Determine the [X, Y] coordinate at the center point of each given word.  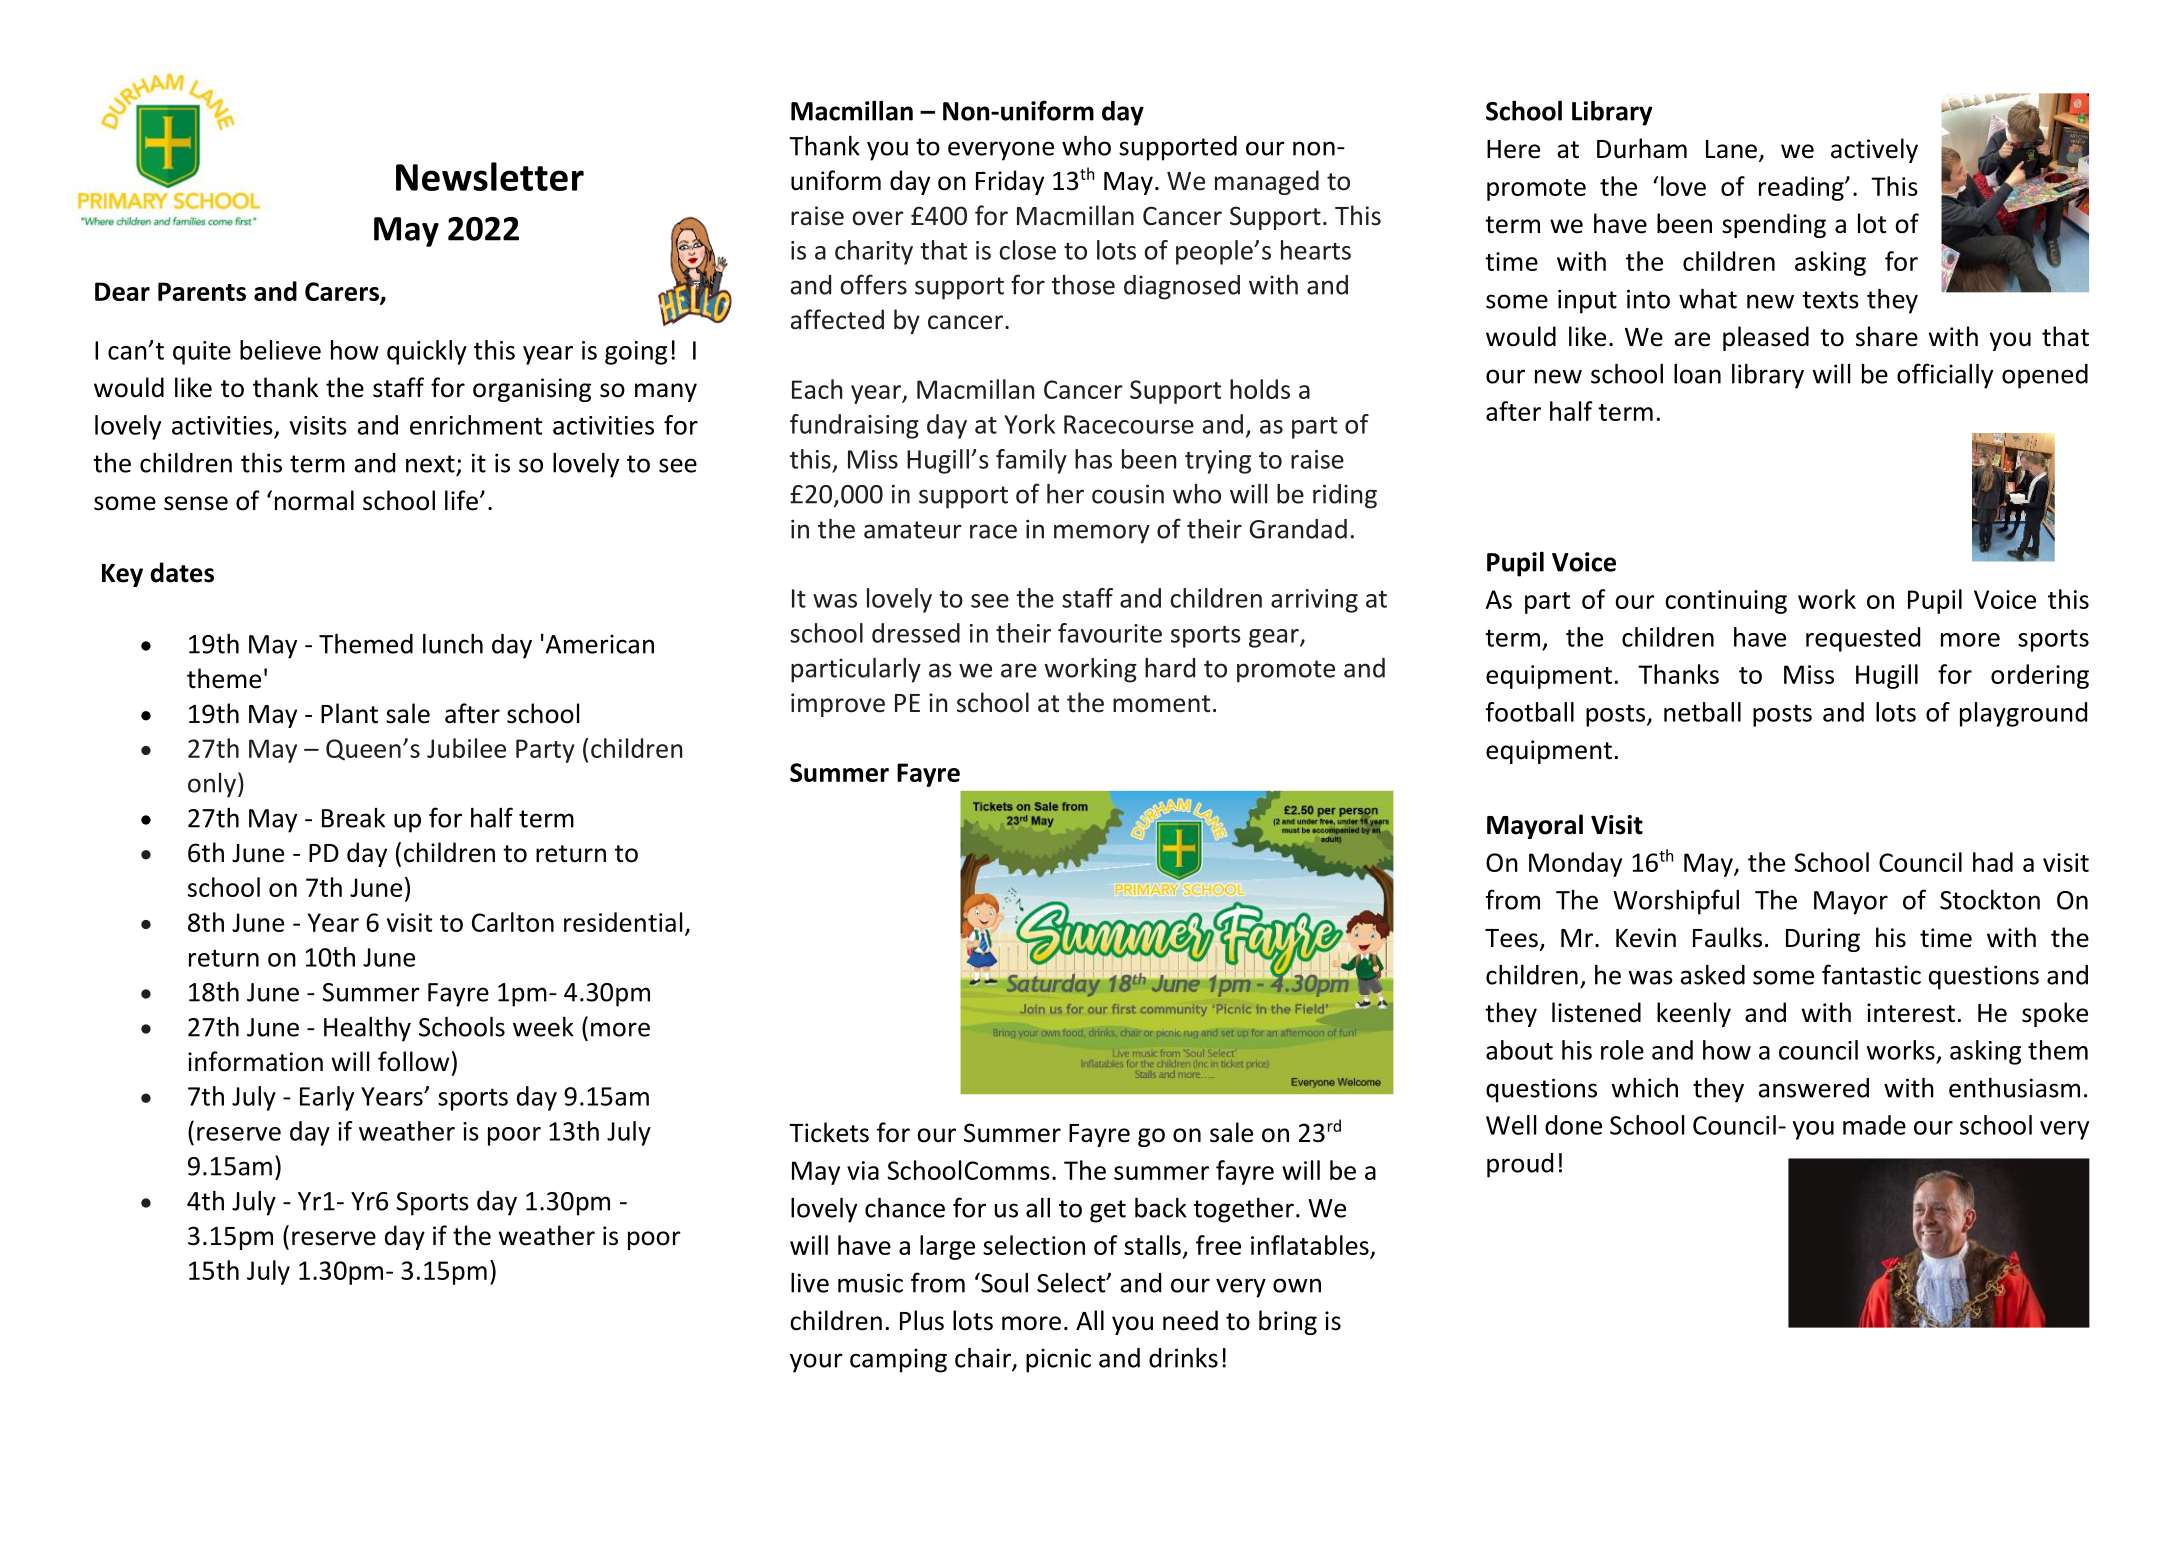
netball [1702, 712]
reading [1802, 188]
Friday [1010, 182]
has [1093, 459]
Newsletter [490, 176]
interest [1911, 1013]
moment [1161, 704]
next [430, 464]
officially [1945, 376]
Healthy [367, 1029]
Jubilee [466, 748]
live [810, 1283]
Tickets [829, 1132]
